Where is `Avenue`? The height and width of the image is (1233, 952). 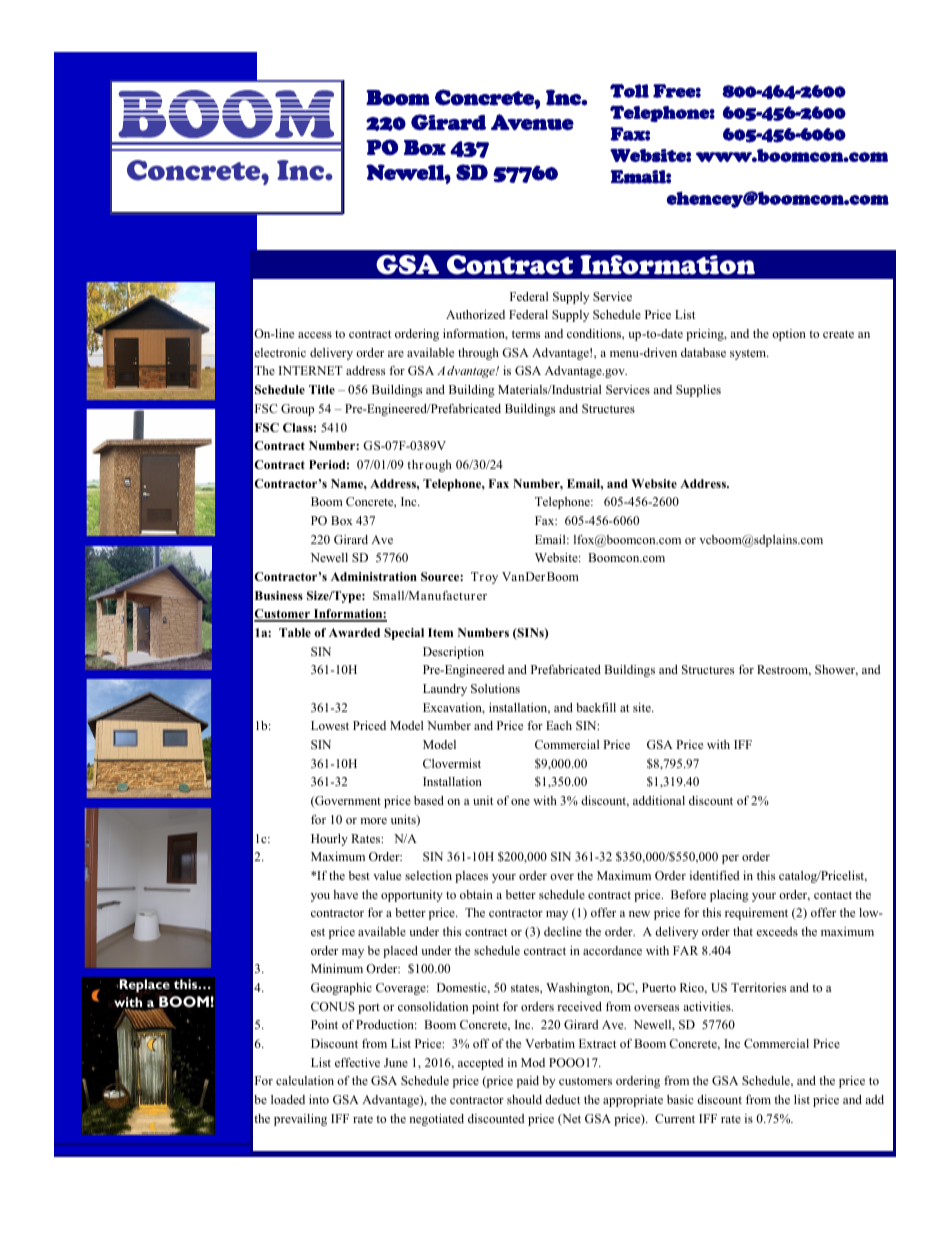 Avenue is located at coordinates (532, 122).
